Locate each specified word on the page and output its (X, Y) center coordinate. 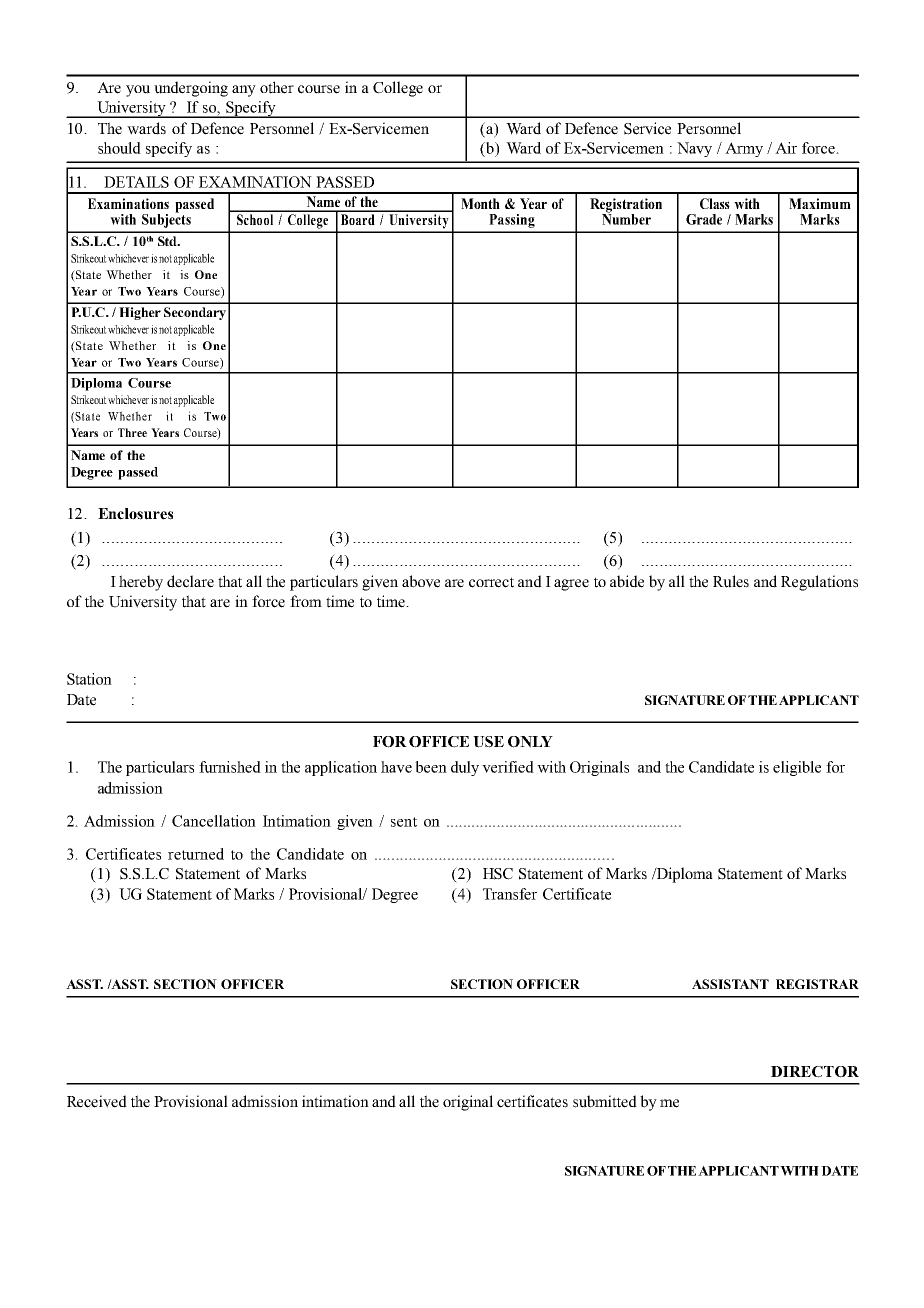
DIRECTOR (815, 1072)
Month (480, 203)
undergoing (191, 89)
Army (744, 149)
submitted (605, 1101)
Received (97, 1101)
